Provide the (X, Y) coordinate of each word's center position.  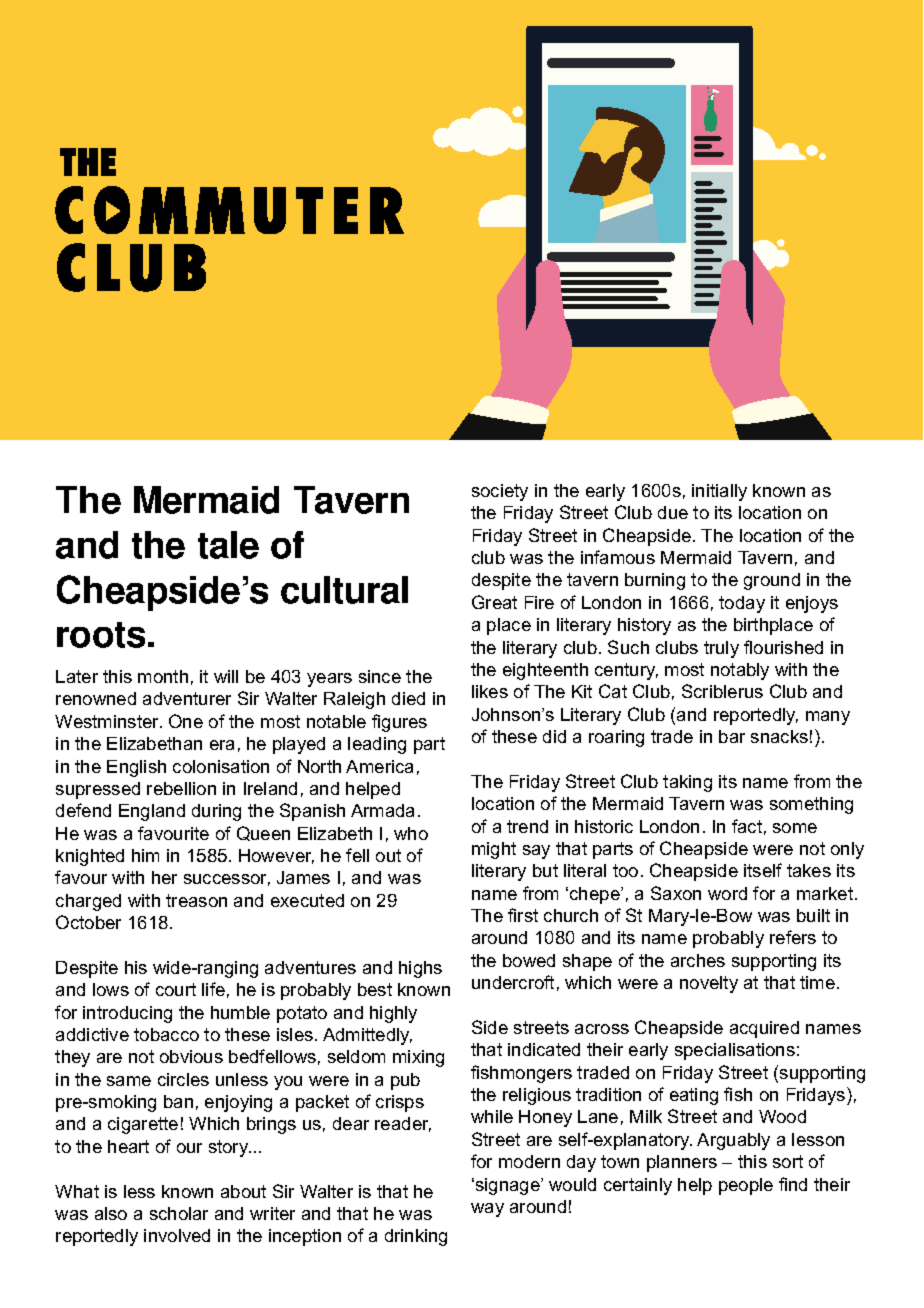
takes (809, 870)
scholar (179, 1213)
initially (719, 492)
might (494, 850)
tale (228, 545)
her (164, 877)
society (500, 492)
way (487, 1210)
